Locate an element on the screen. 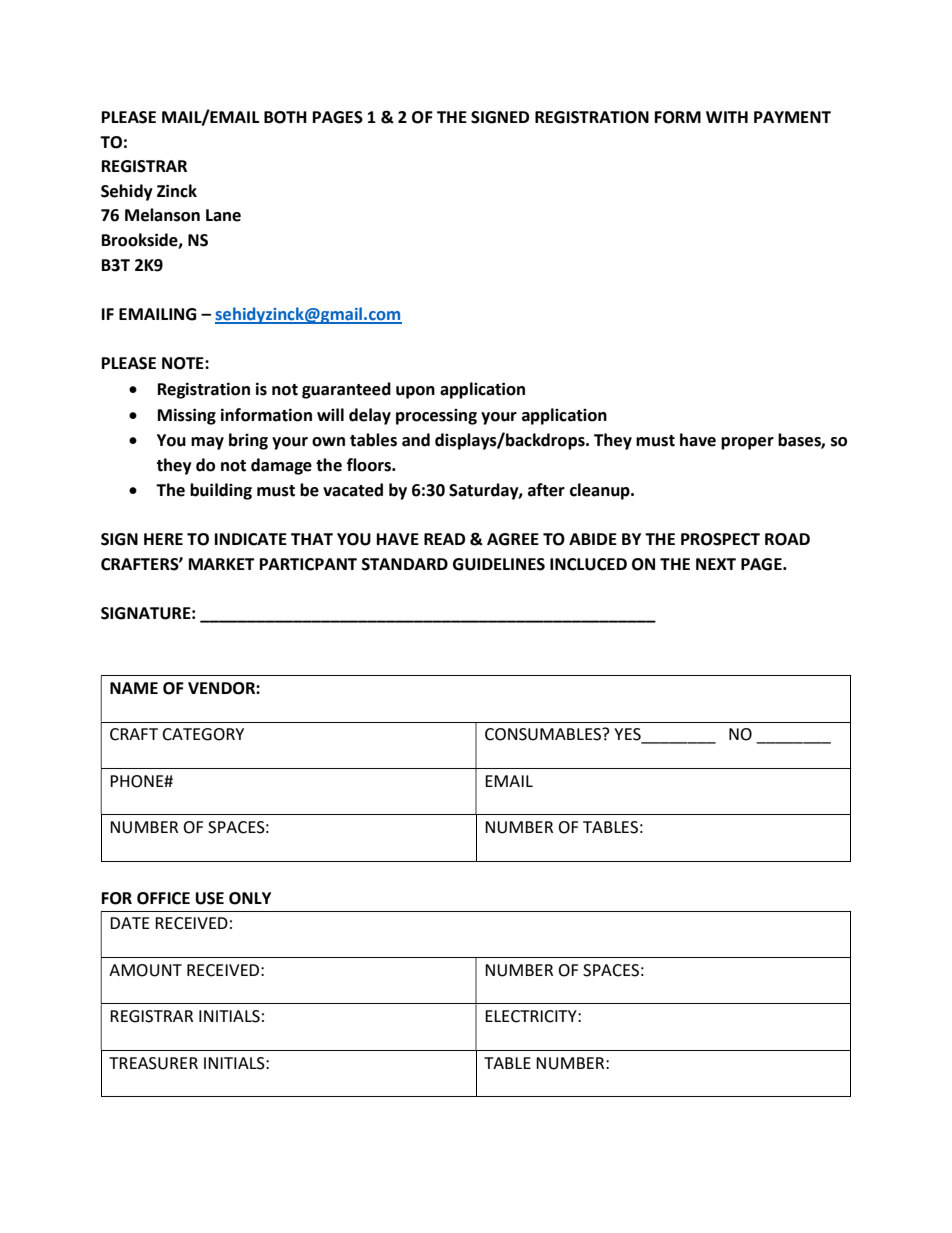 This screenshot has width=952, height=1233. NEXT is located at coordinates (716, 564).
